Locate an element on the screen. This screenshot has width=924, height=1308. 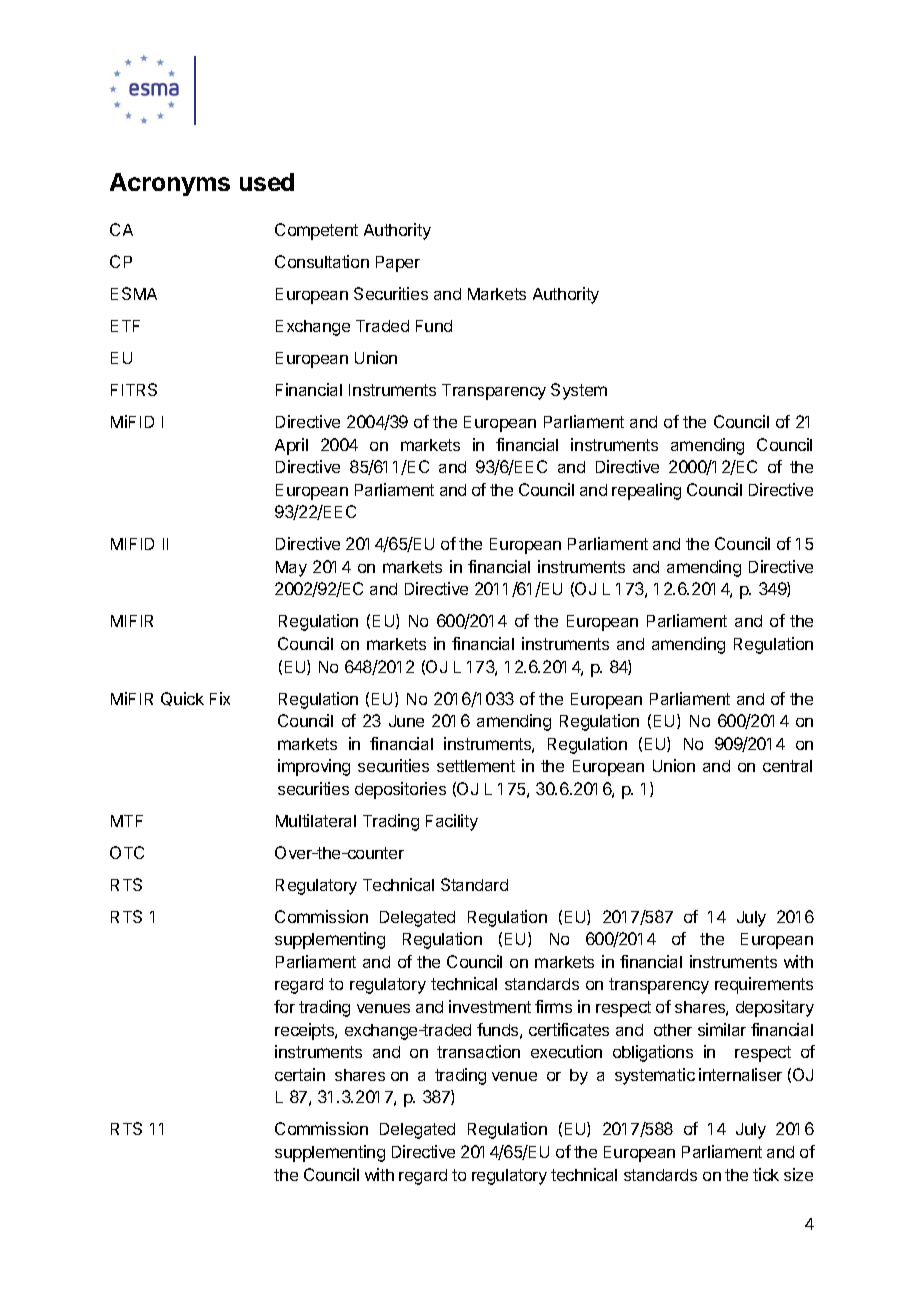
repealing is located at coordinates (646, 491).
